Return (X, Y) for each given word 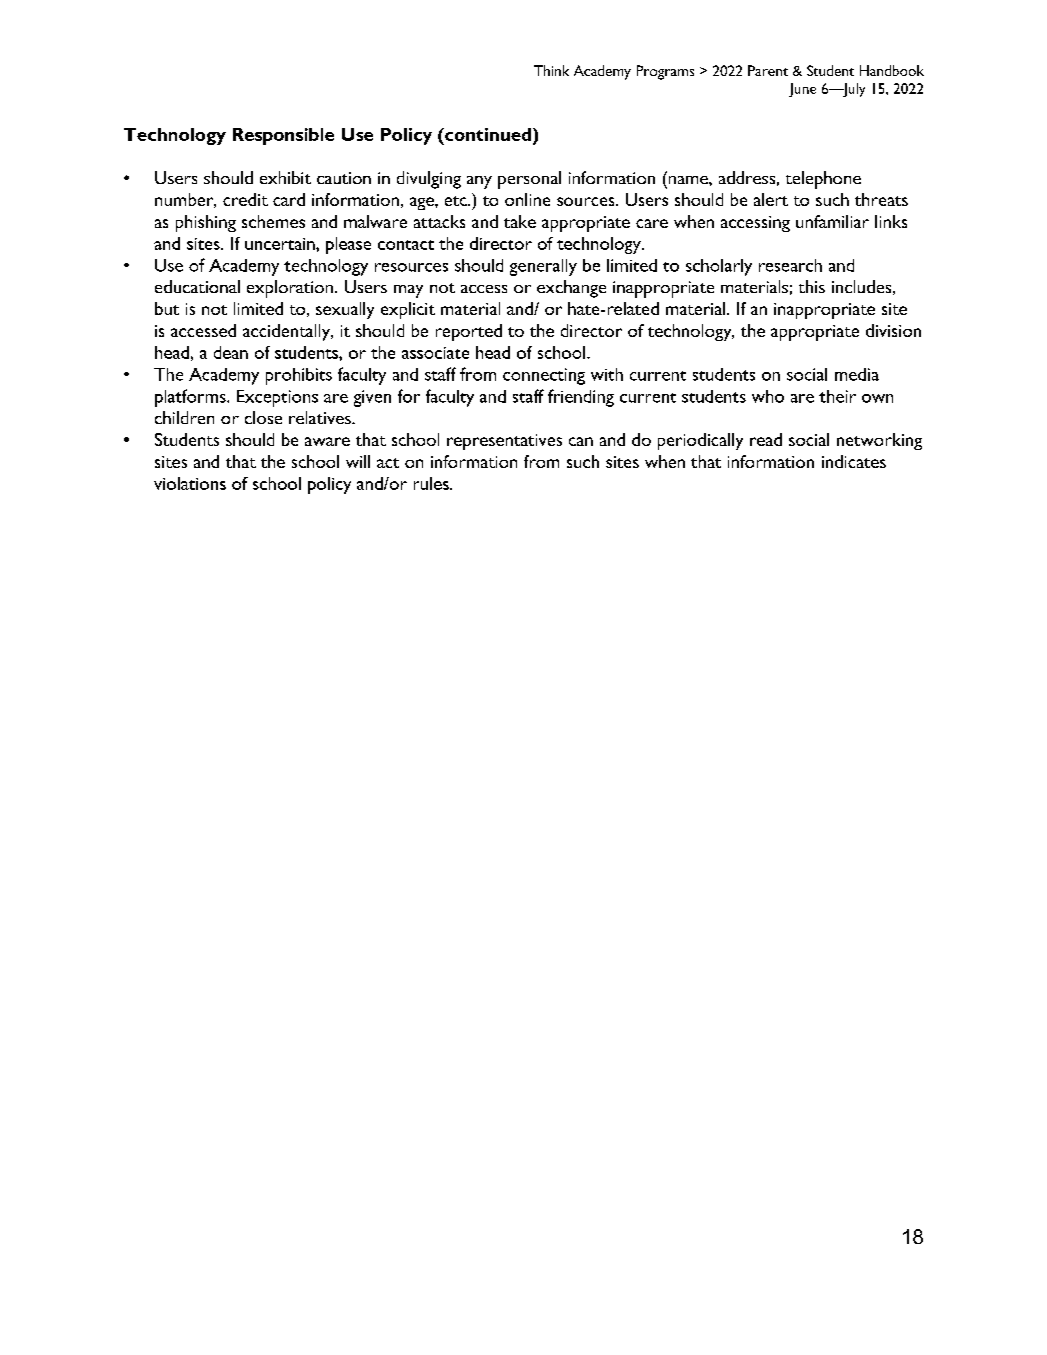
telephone (823, 180)
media (857, 374)
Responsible (283, 136)
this (812, 286)
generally (543, 267)
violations (190, 483)
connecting (544, 376)
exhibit (285, 177)
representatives (504, 442)
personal (529, 180)
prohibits (299, 376)
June (802, 90)
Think (551, 70)
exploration (290, 289)
